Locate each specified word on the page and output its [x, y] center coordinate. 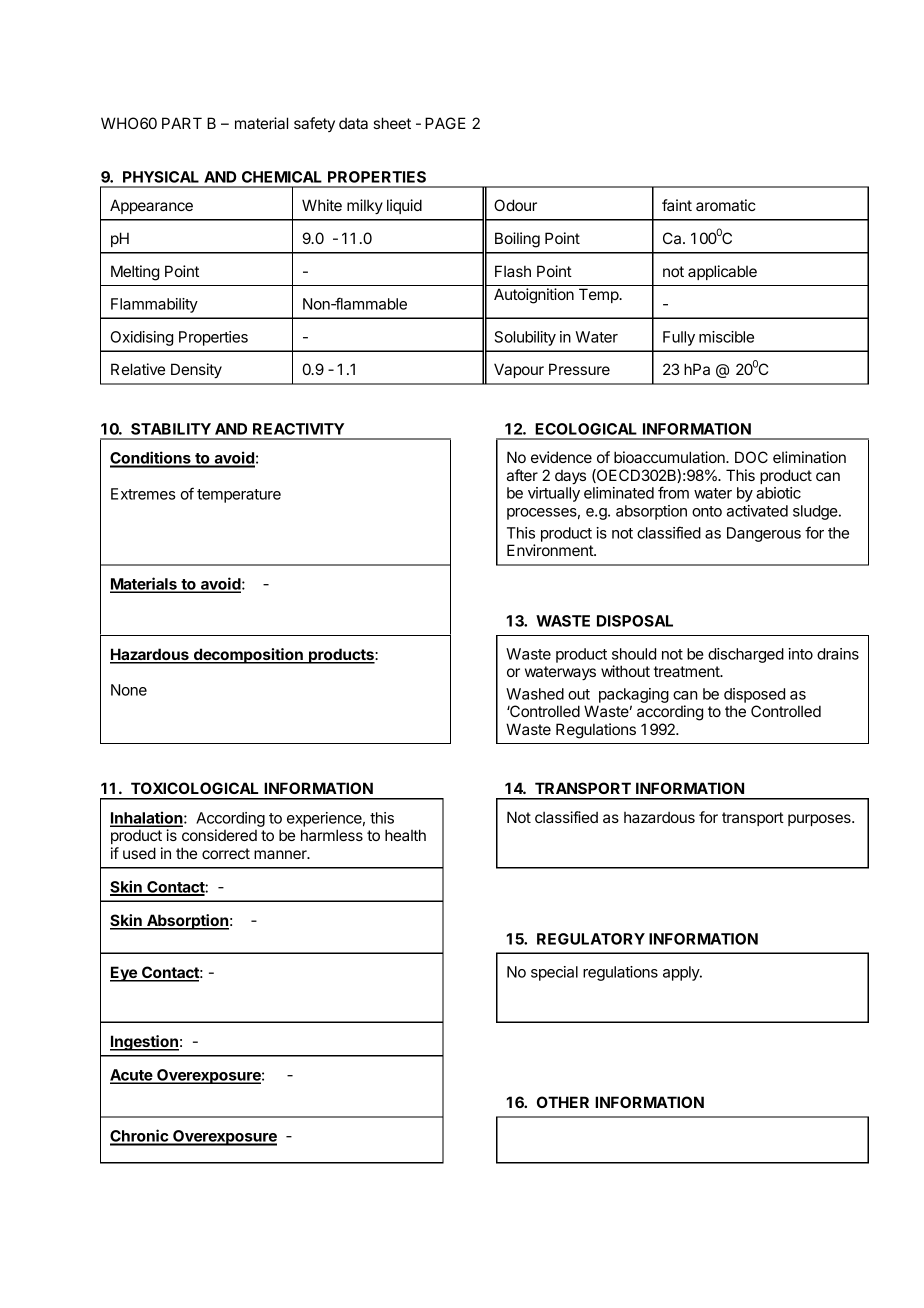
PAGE [445, 123]
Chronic [140, 1137]
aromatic [726, 205]
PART [182, 123]
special [554, 973]
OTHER [563, 1102]
